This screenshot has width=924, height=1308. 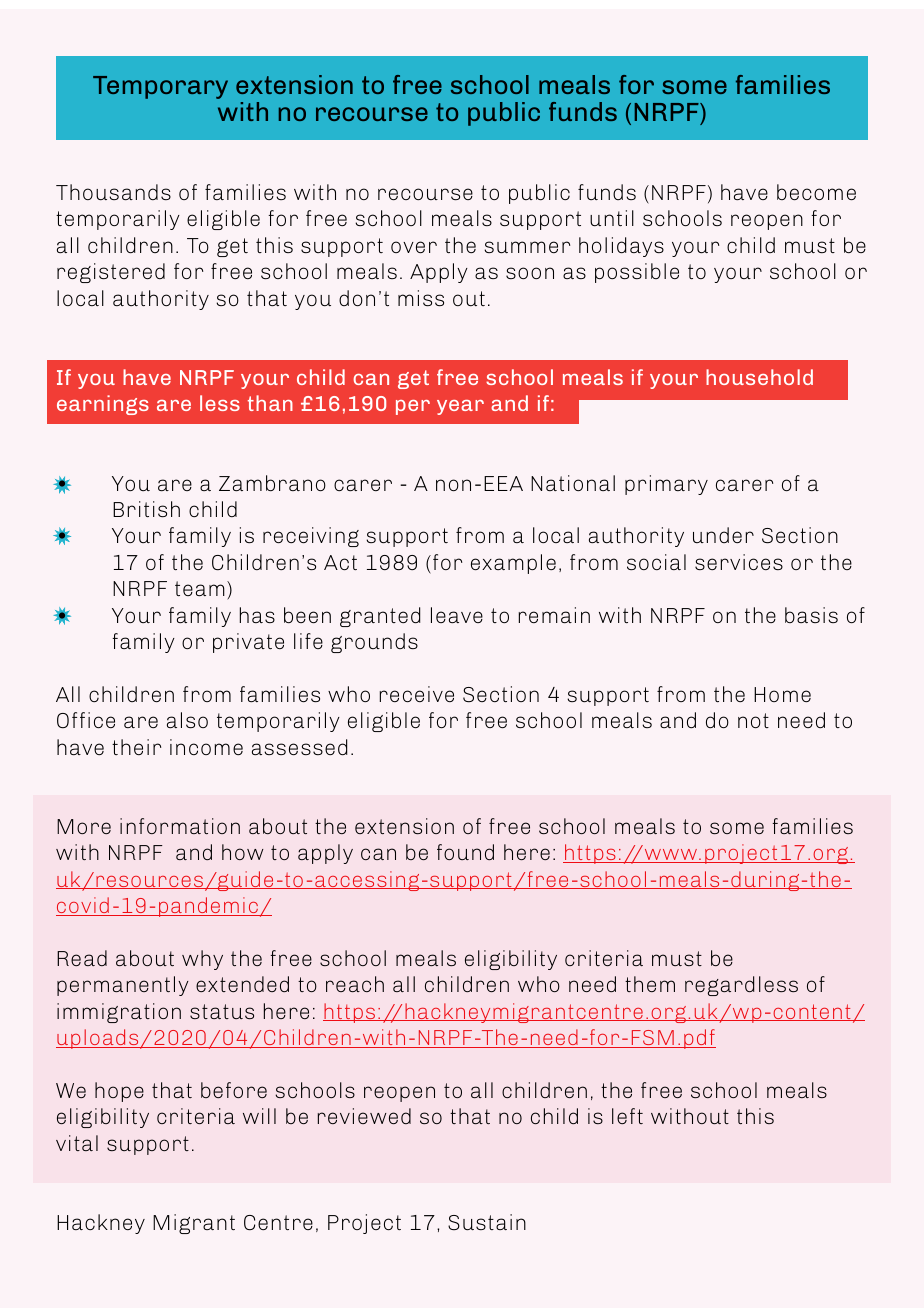 What do you see at coordinates (627, 1116) in the screenshot?
I see `left` at bounding box center [627, 1116].
